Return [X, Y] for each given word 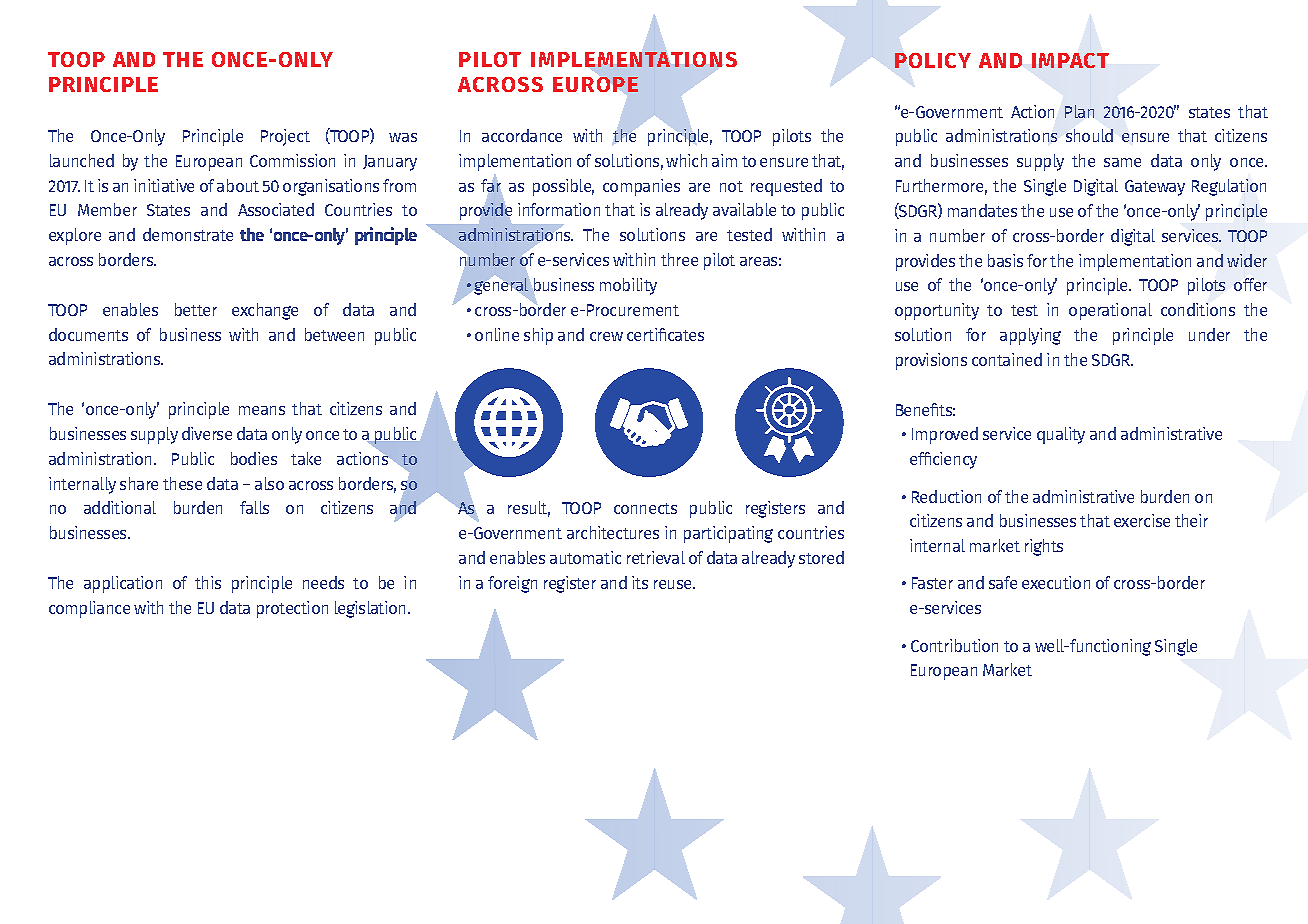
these [182, 483]
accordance [522, 135]
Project [285, 137]
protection [292, 609]
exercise [1142, 520]
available [744, 209]
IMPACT [1070, 60]
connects [645, 508]
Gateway [1155, 188]
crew [606, 336]
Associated [276, 209]
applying [1030, 336]
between [334, 334]
